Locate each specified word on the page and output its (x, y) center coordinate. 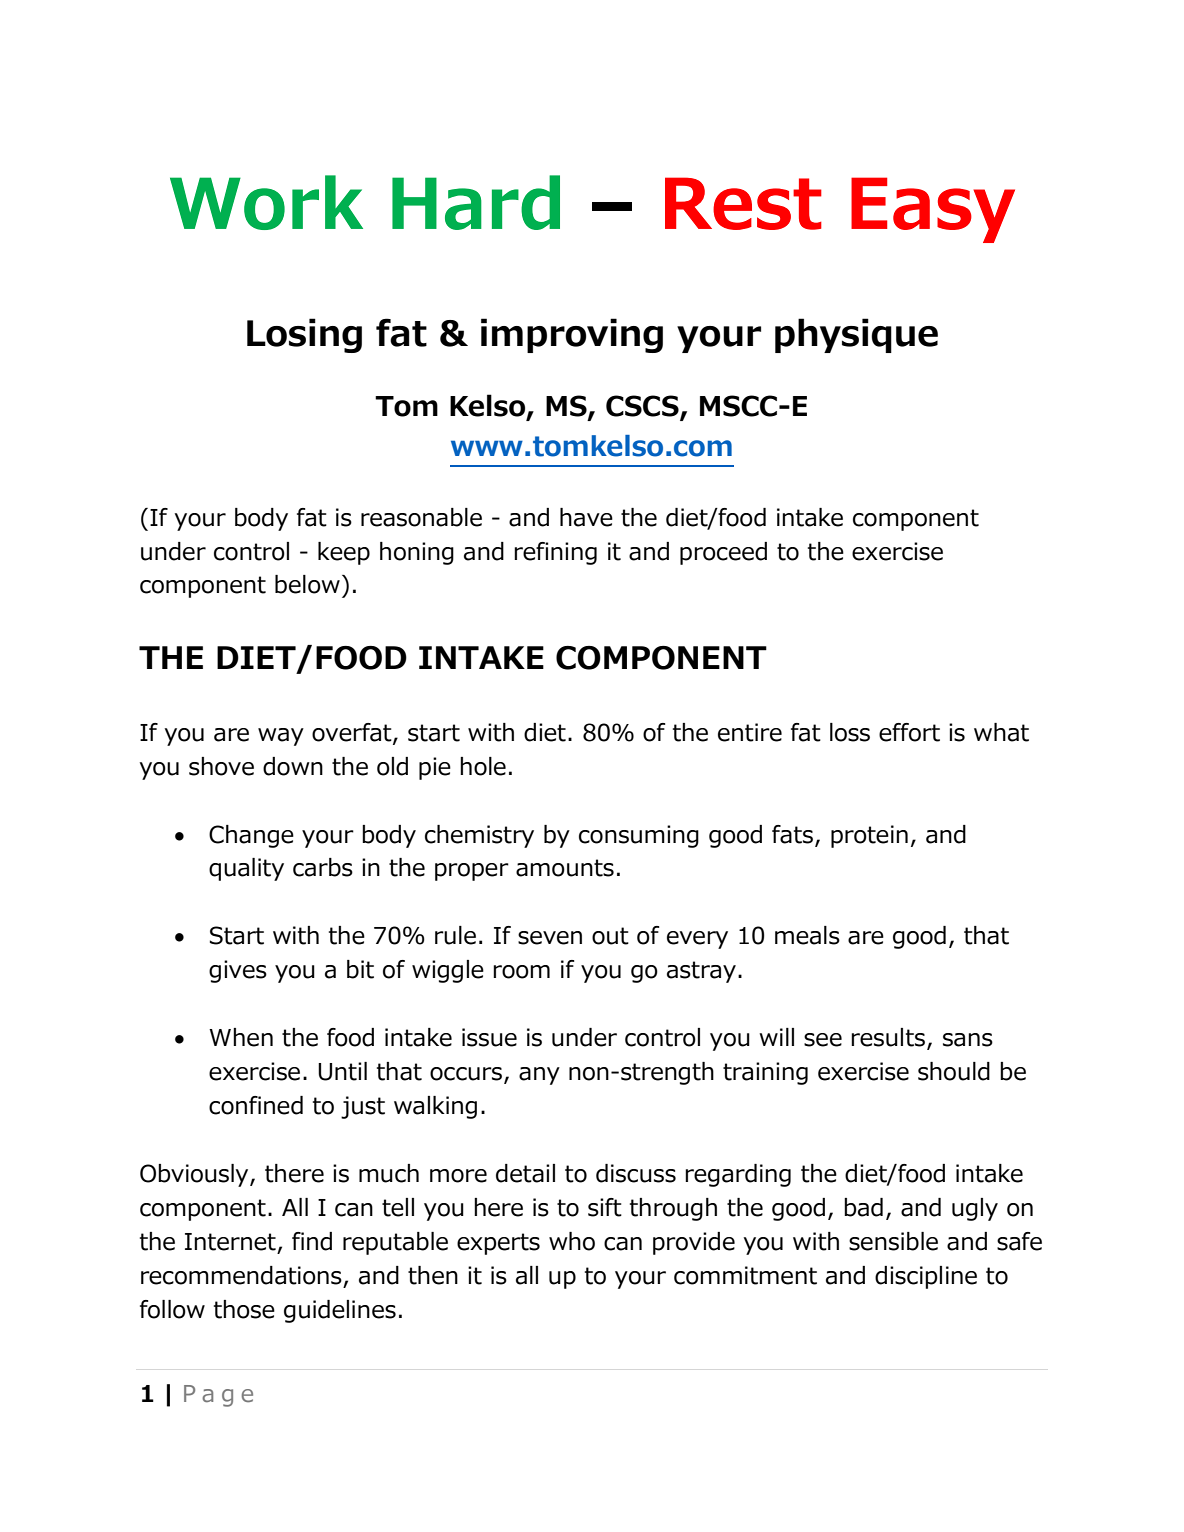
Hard (476, 202)
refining (555, 553)
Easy (933, 210)
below (307, 584)
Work (266, 202)
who (572, 1241)
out (610, 936)
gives (238, 971)
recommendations (241, 1275)
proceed (723, 553)
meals (807, 935)
